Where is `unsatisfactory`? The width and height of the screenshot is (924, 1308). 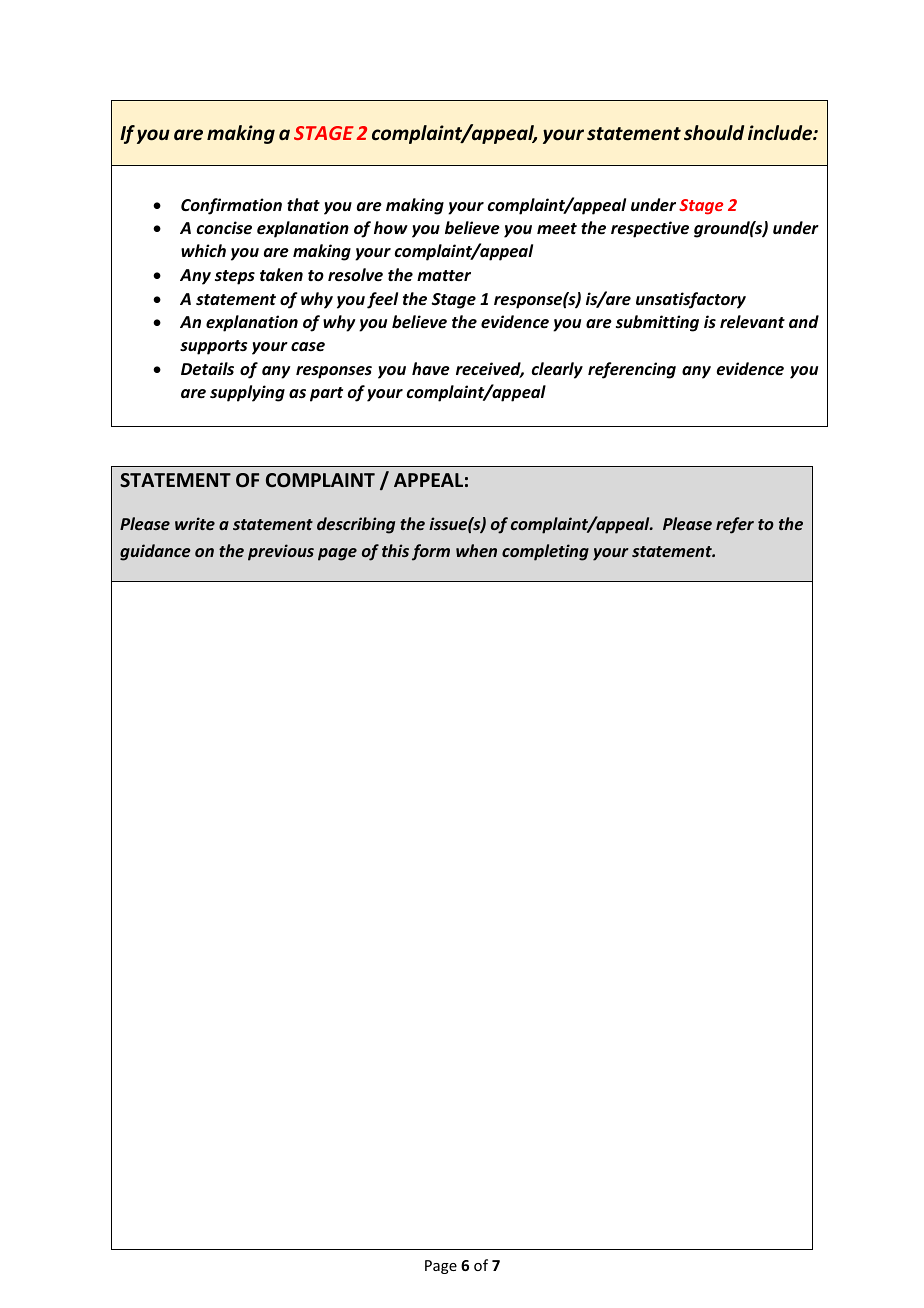
unsatisfactory is located at coordinates (691, 300).
